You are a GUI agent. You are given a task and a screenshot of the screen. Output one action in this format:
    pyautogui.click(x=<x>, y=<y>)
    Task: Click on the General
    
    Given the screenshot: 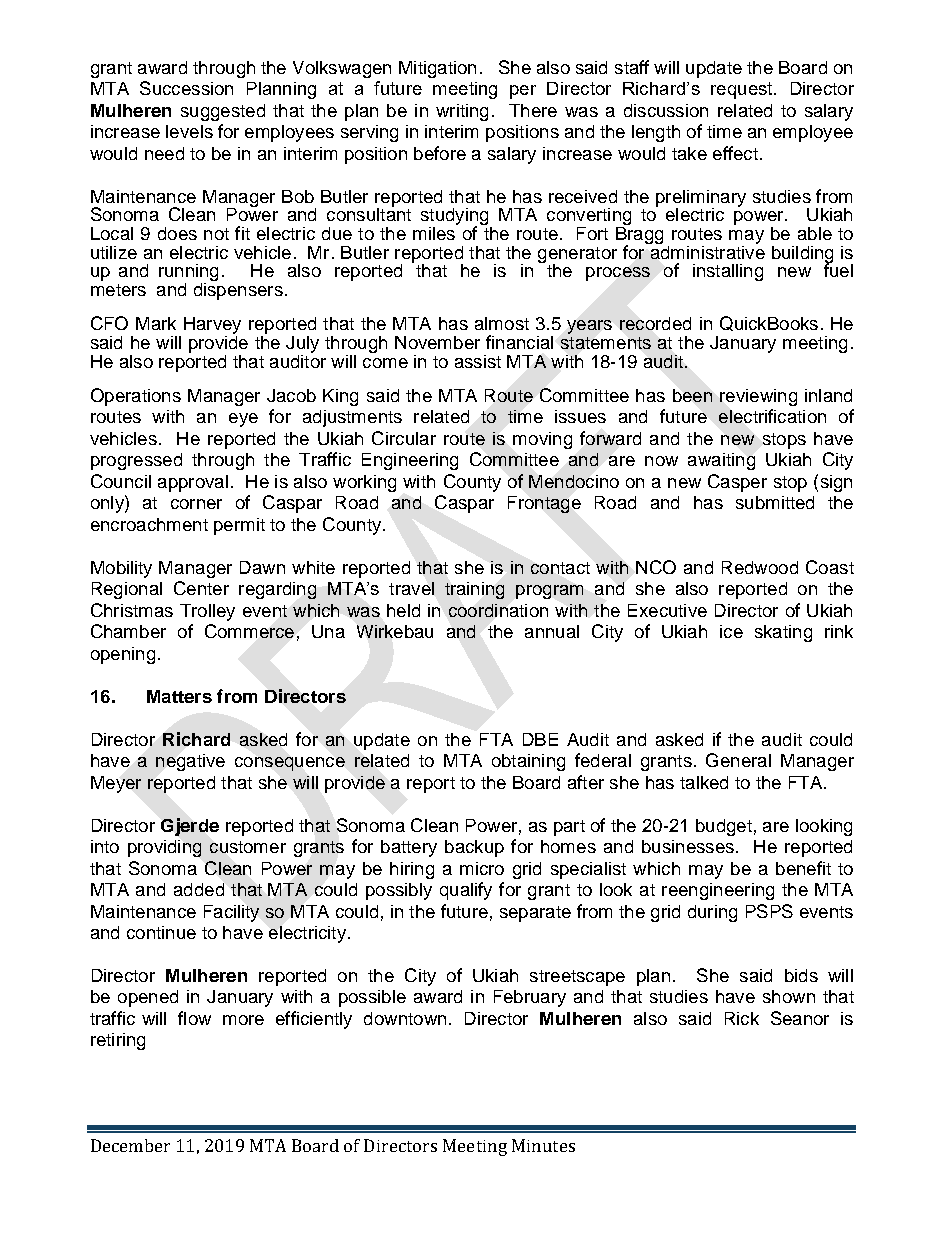 What is the action you would take?
    pyautogui.click(x=738, y=760)
